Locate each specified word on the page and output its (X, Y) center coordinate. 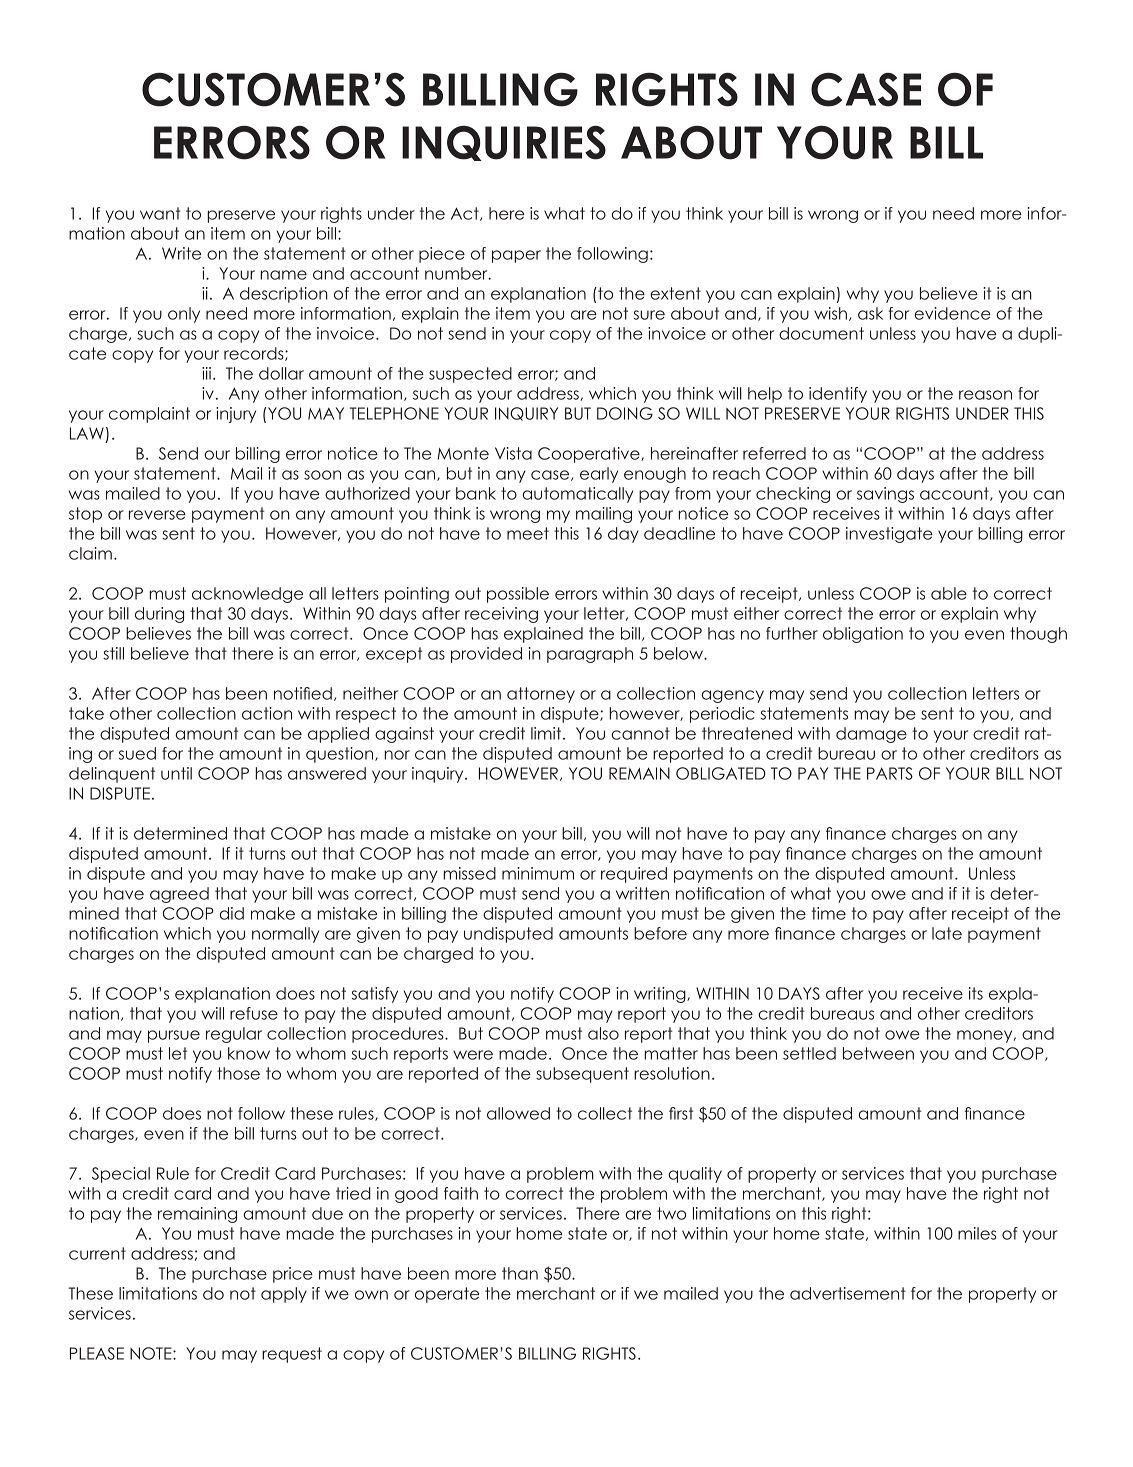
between (878, 1053)
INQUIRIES (504, 143)
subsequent (582, 1075)
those (238, 1073)
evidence (952, 313)
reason (985, 395)
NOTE (152, 1353)
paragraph (590, 655)
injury (236, 415)
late (947, 933)
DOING (625, 413)
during (159, 615)
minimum (538, 873)
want (160, 213)
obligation (863, 635)
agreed (179, 895)
